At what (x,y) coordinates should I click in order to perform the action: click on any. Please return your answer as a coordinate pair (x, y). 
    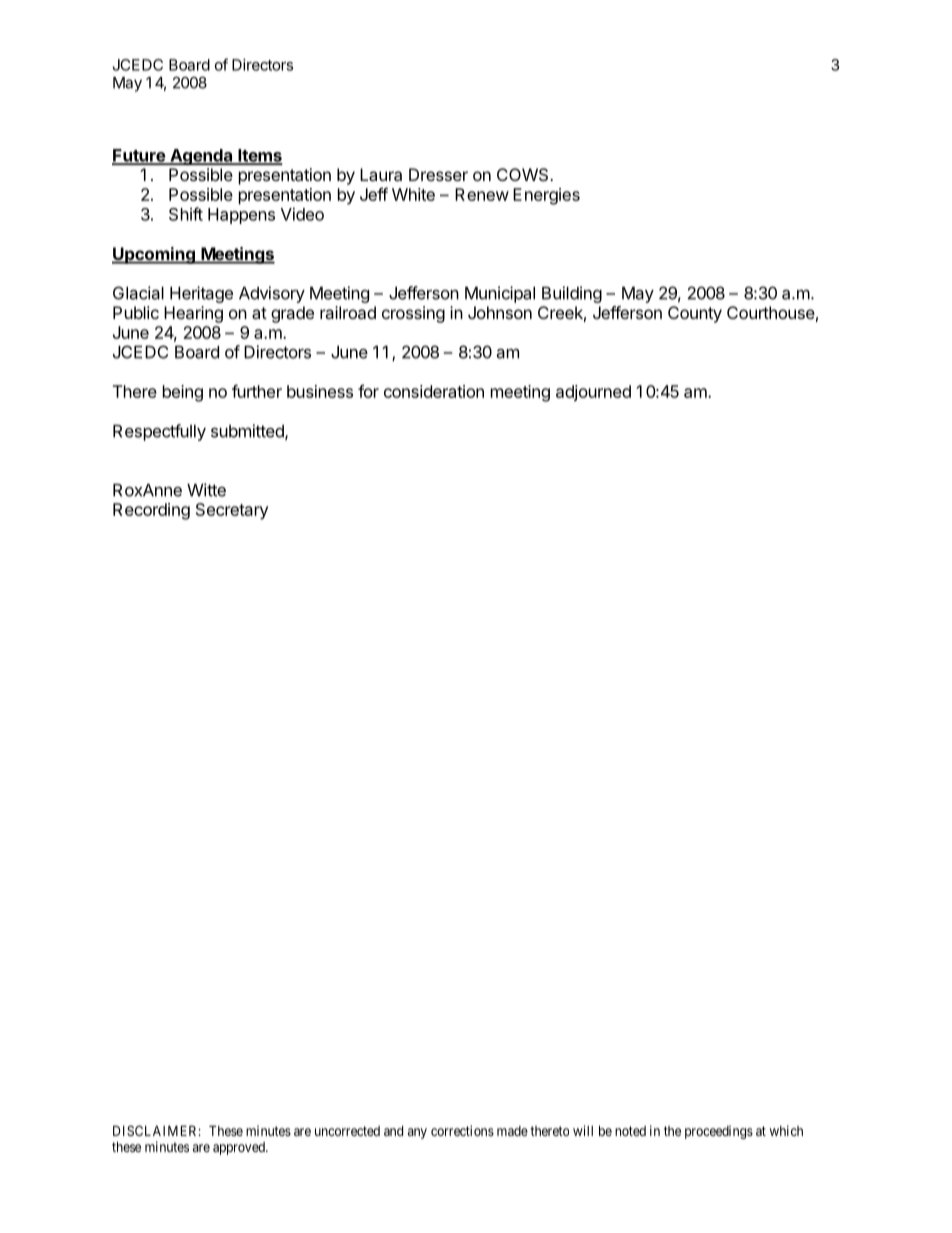
    Looking at the image, I should click on (417, 1133).
